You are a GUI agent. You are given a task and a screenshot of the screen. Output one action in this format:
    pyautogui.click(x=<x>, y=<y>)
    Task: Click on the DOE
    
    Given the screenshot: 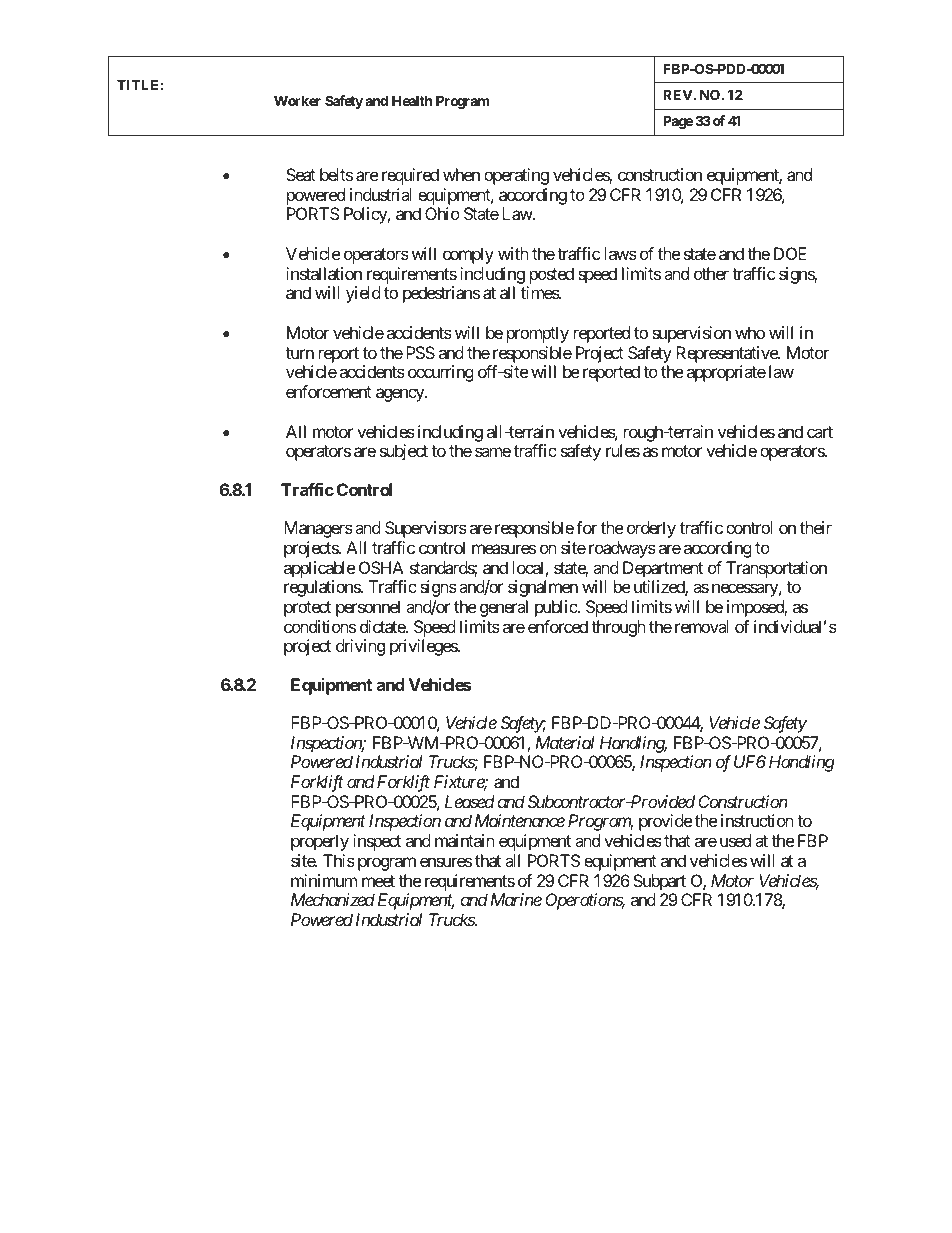 What is the action you would take?
    pyautogui.click(x=790, y=253)
